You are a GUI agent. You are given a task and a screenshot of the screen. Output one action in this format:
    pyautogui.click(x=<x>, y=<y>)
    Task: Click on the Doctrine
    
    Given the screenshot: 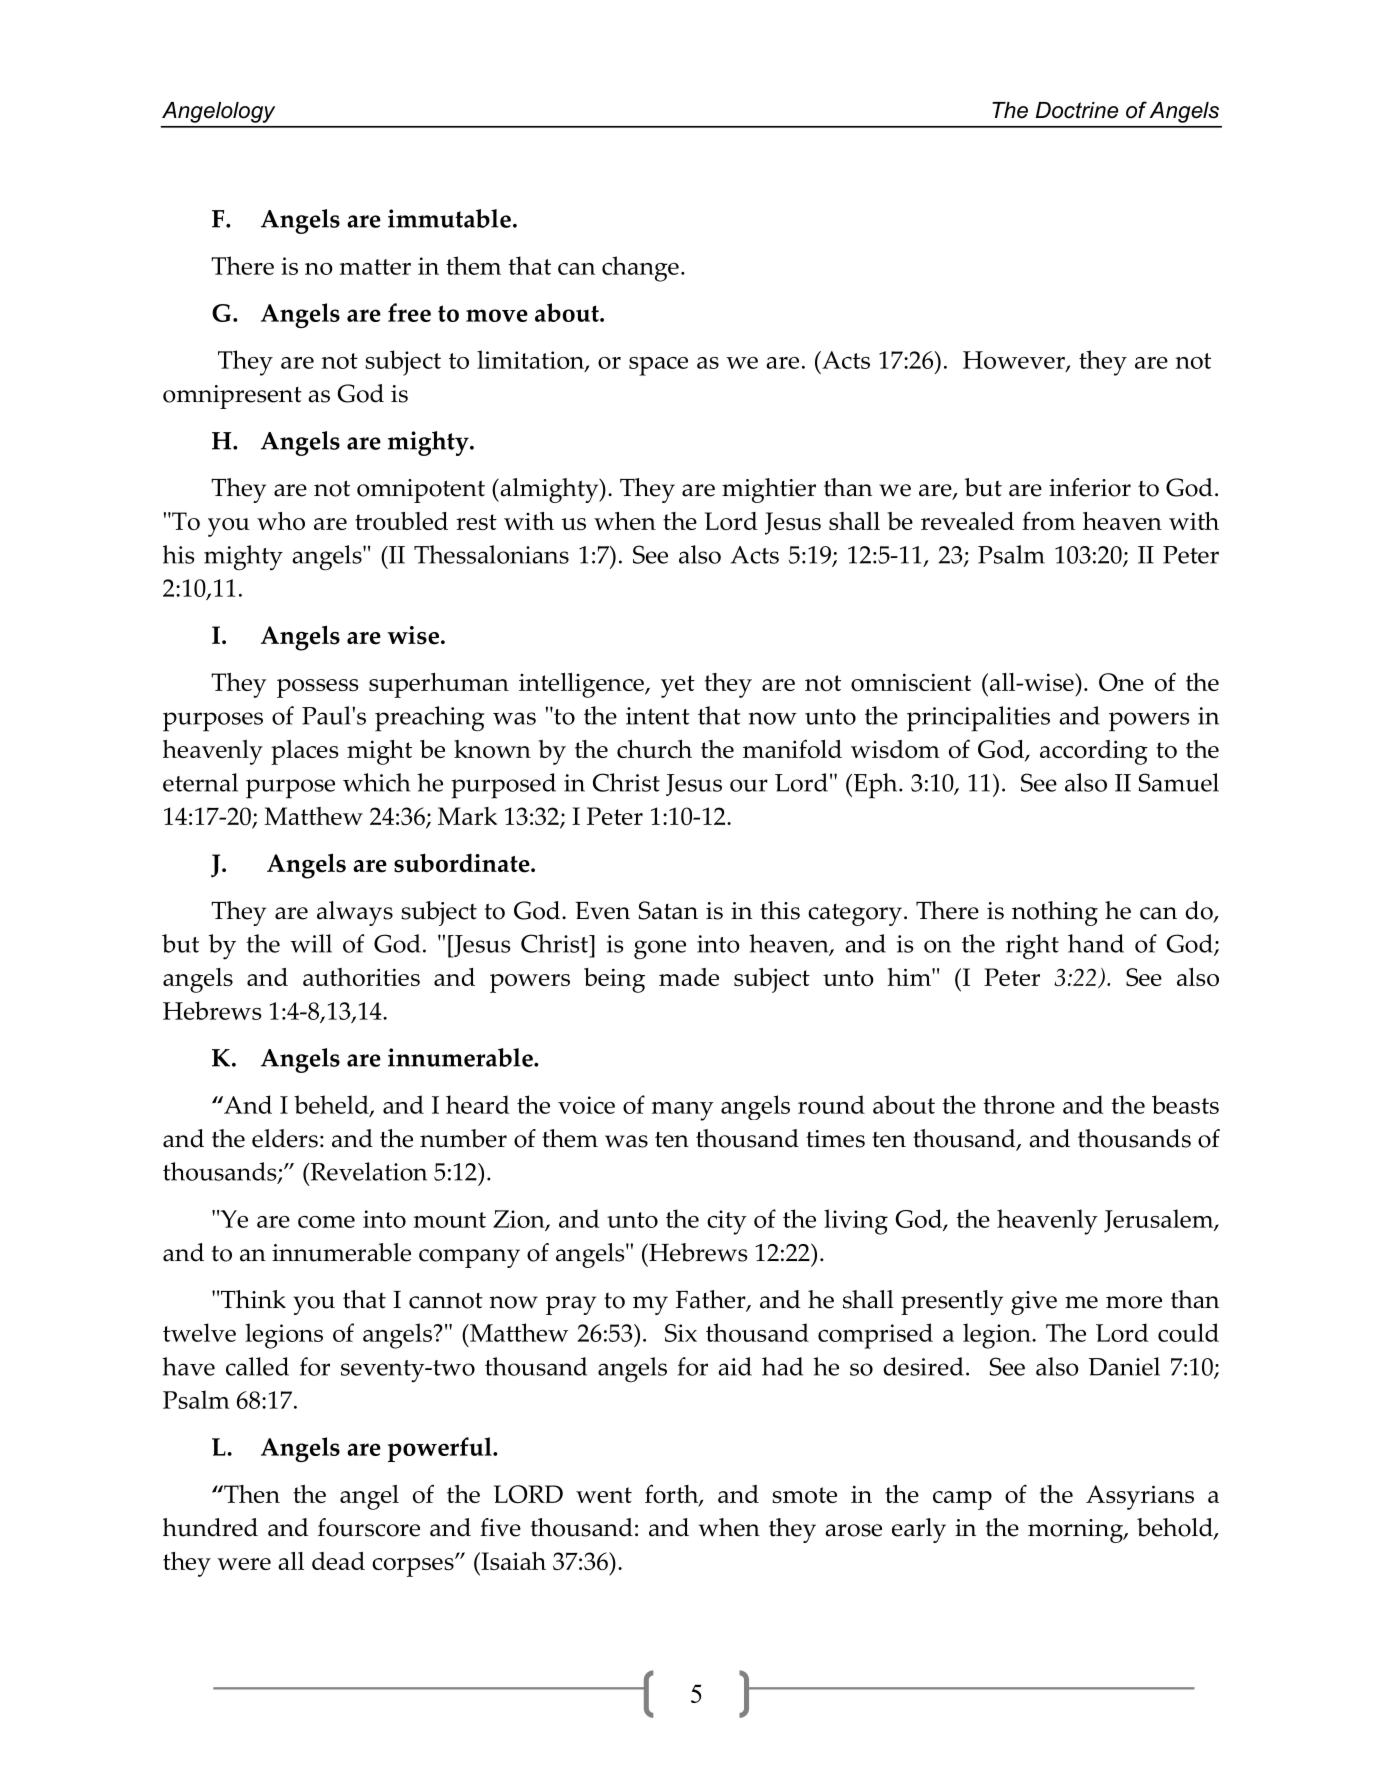 What is the action you would take?
    pyautogui.click(x=1077, y=110)
